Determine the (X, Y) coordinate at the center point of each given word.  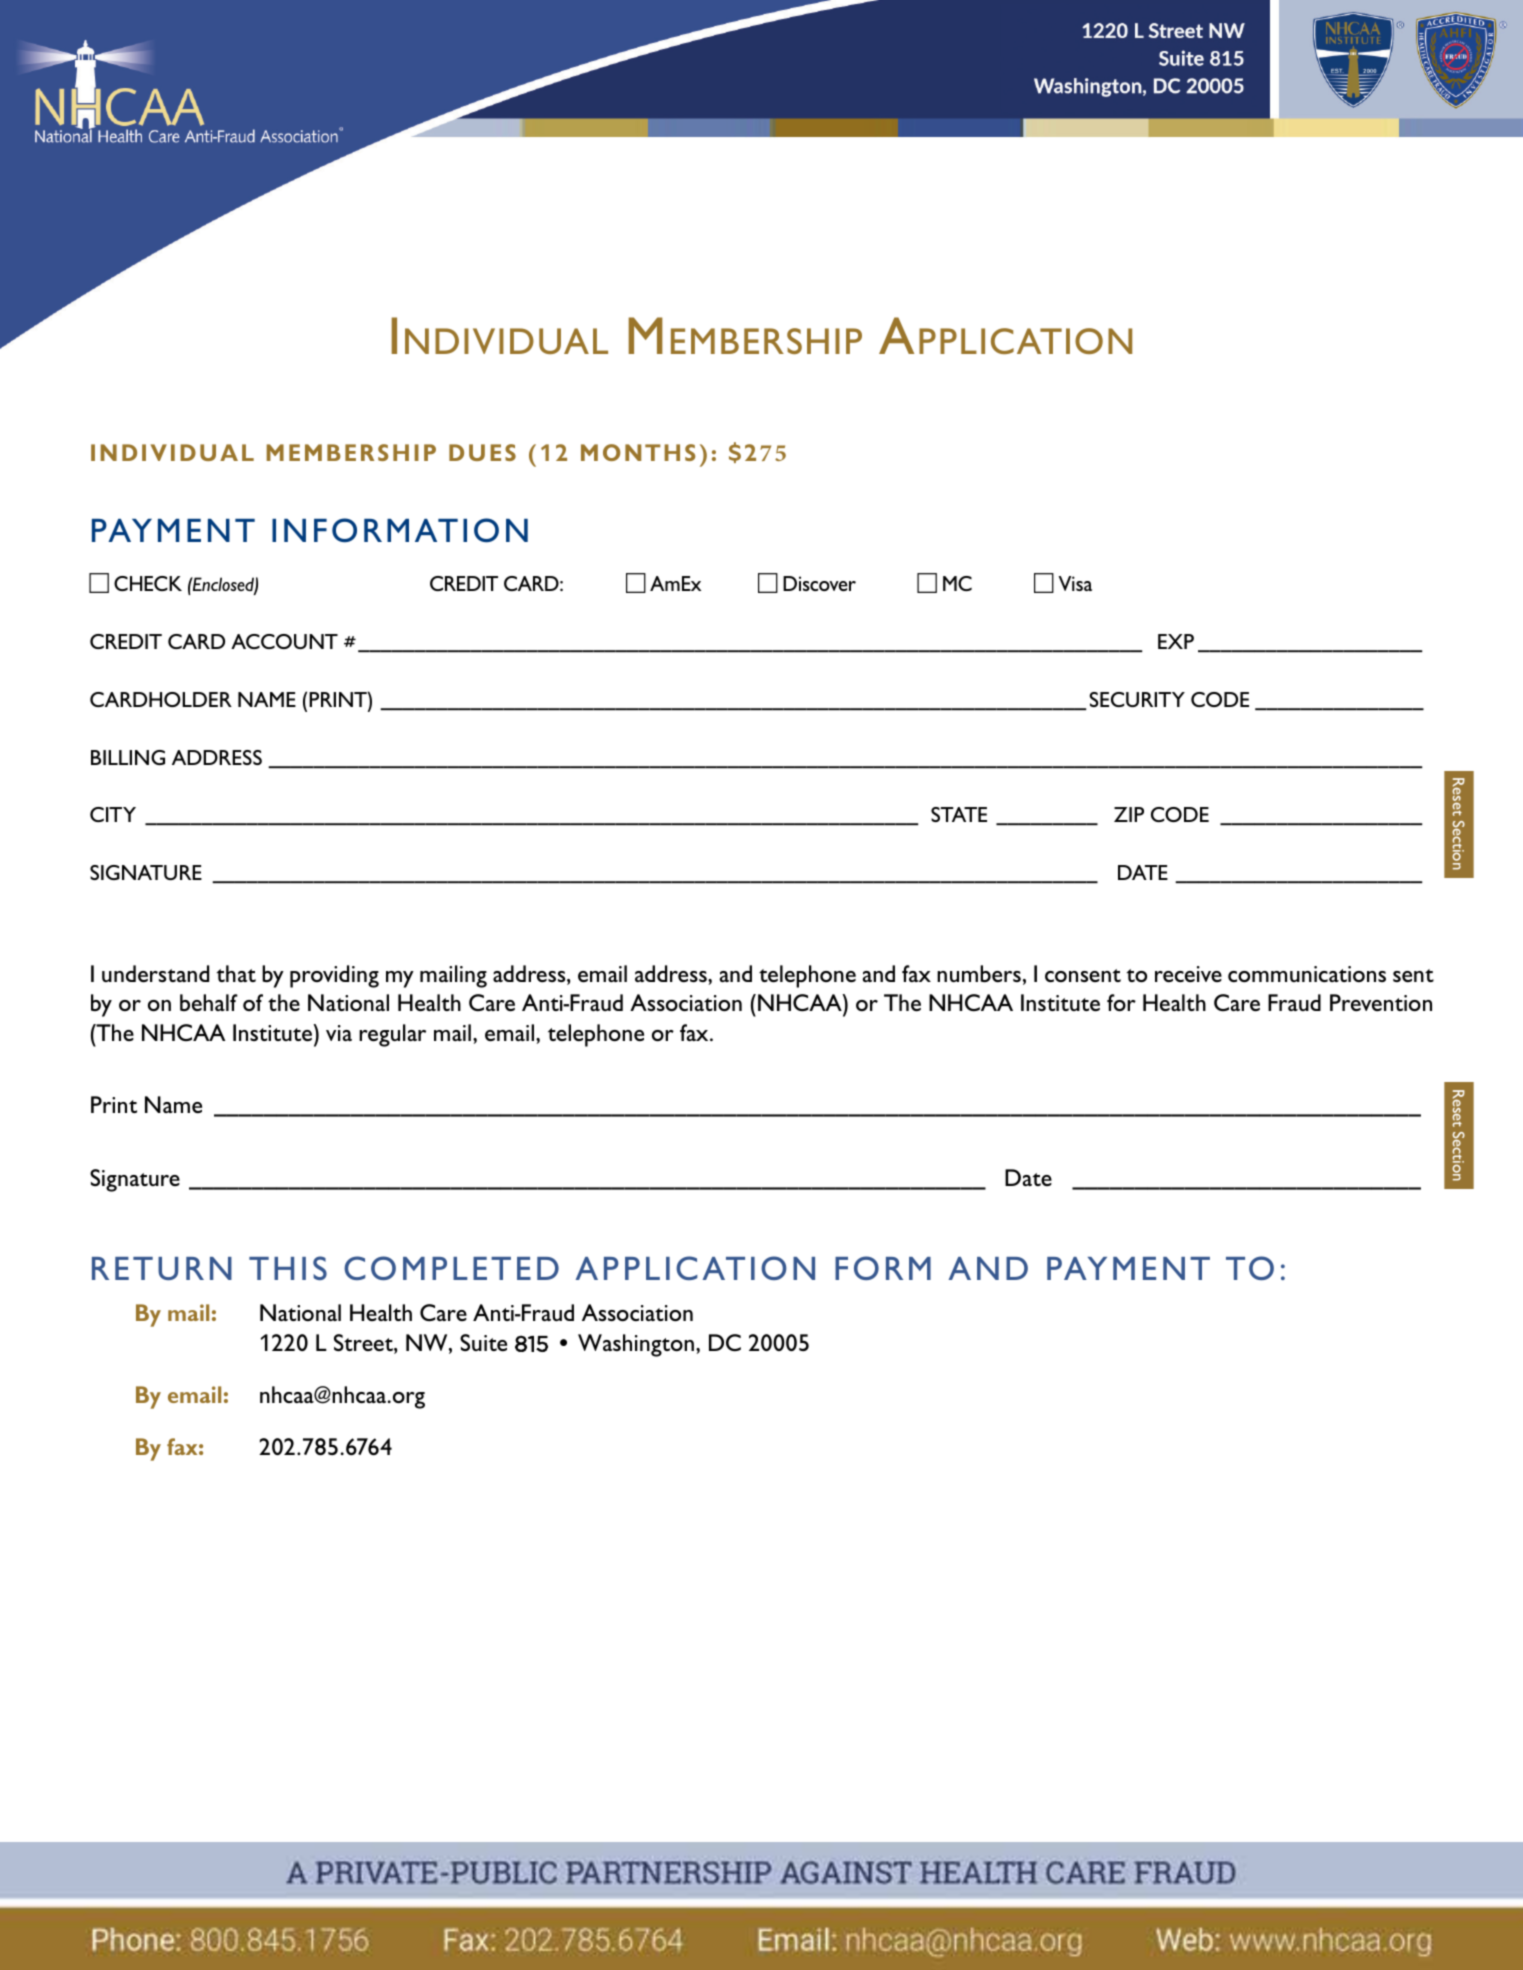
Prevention (1381, 1002)
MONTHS (638, 452)
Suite (483, 1342)
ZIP (1129, 814)
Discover (819, 583)
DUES (482, 452)
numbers (979, 973)
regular (392, 1035)
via (339, 1033)
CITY (113, 814)
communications (1307, 974)
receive (1188, 974)
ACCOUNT (284, 641)
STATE (959, 814)
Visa (1075, 583)
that (236, 973)
